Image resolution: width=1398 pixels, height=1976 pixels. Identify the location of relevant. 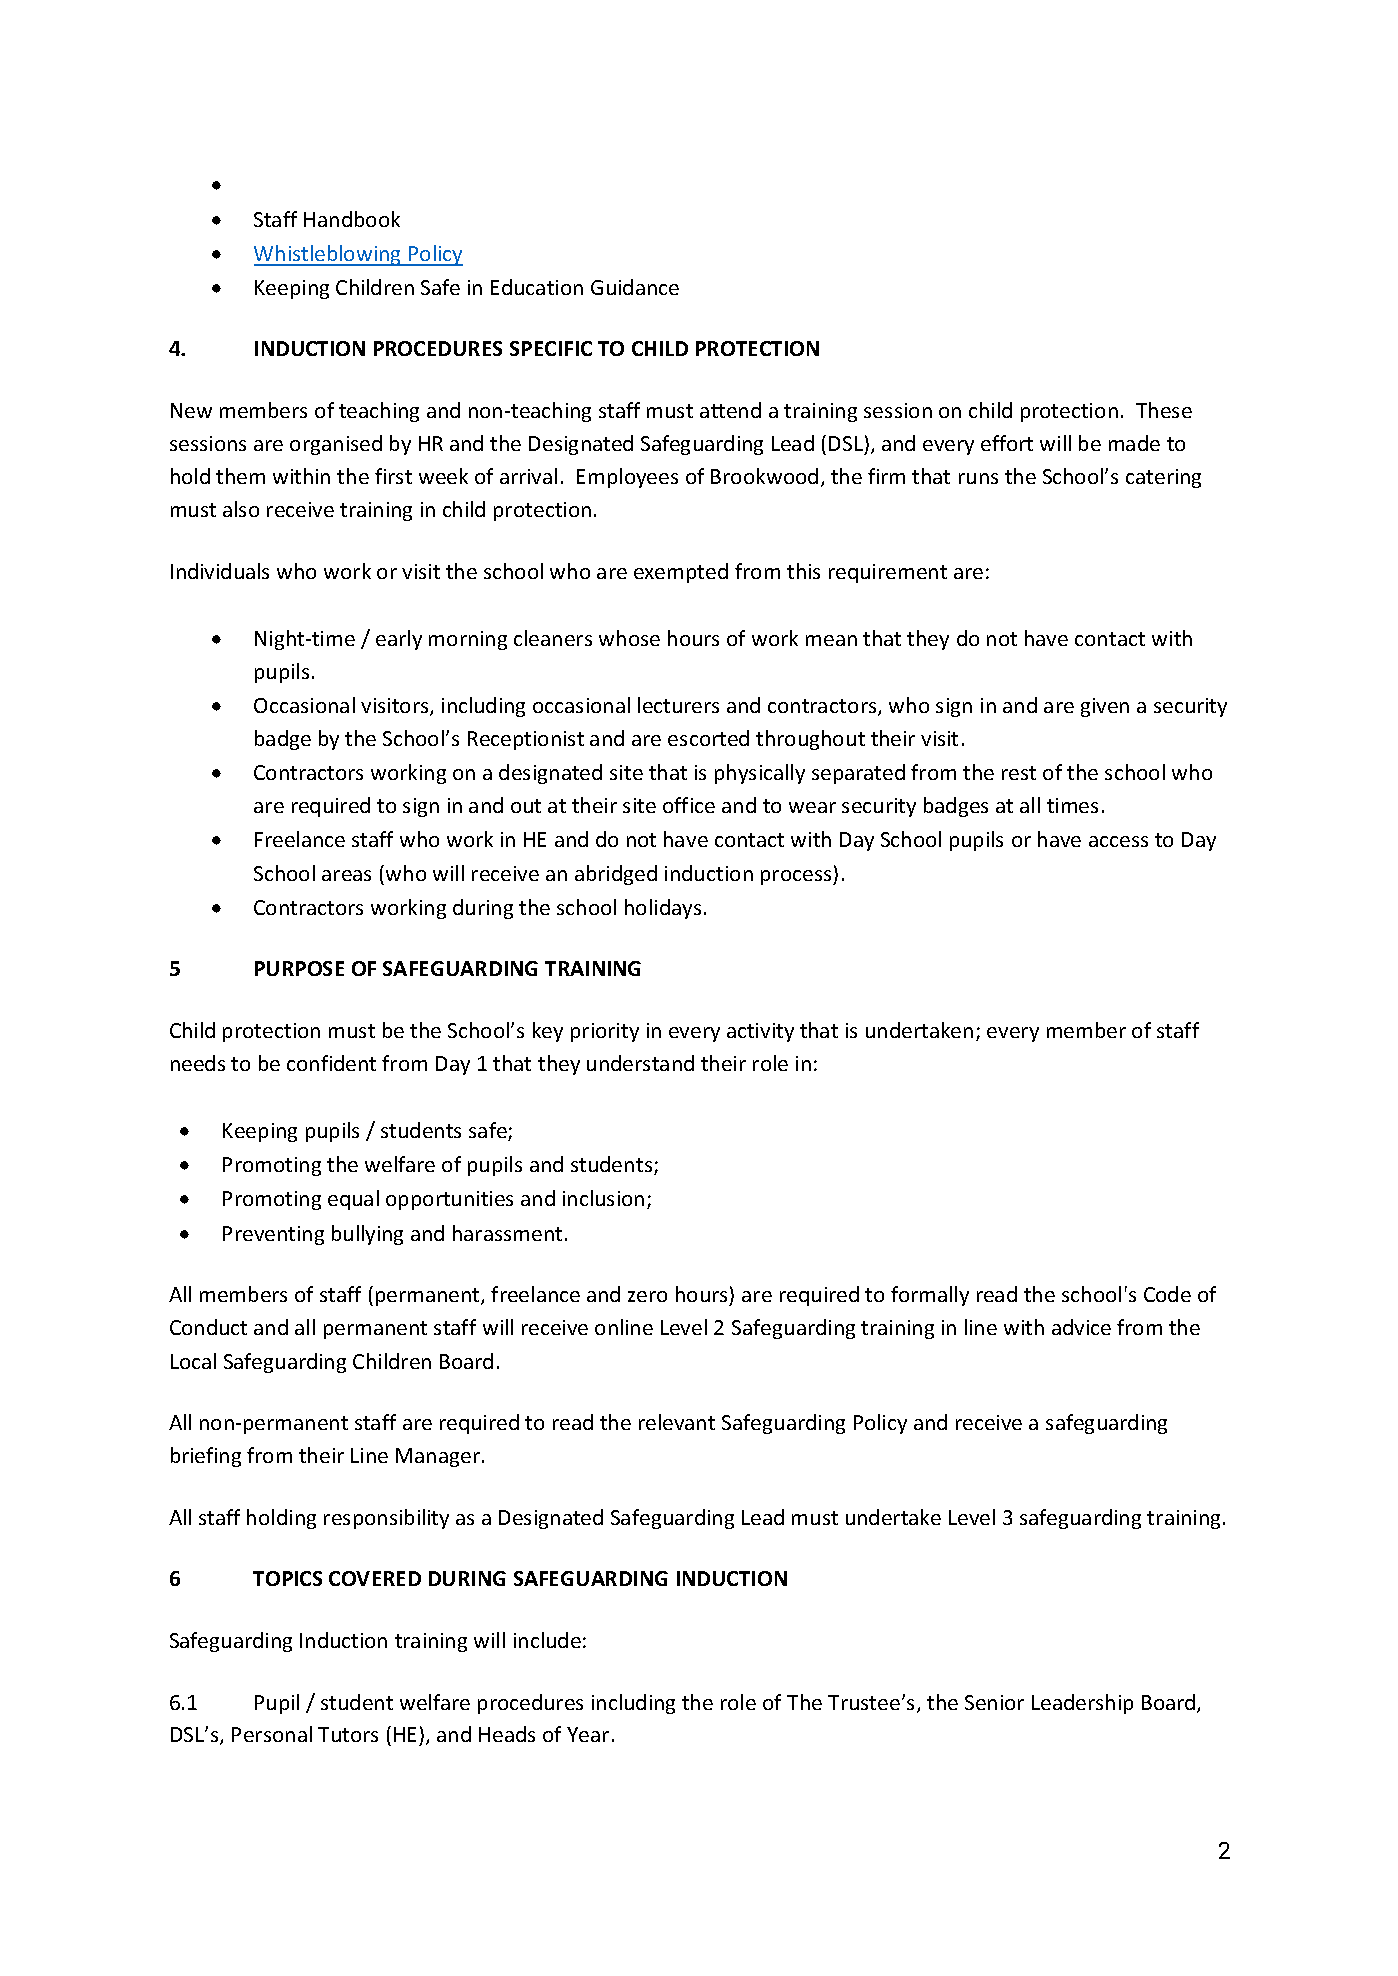
(677, 1422).
